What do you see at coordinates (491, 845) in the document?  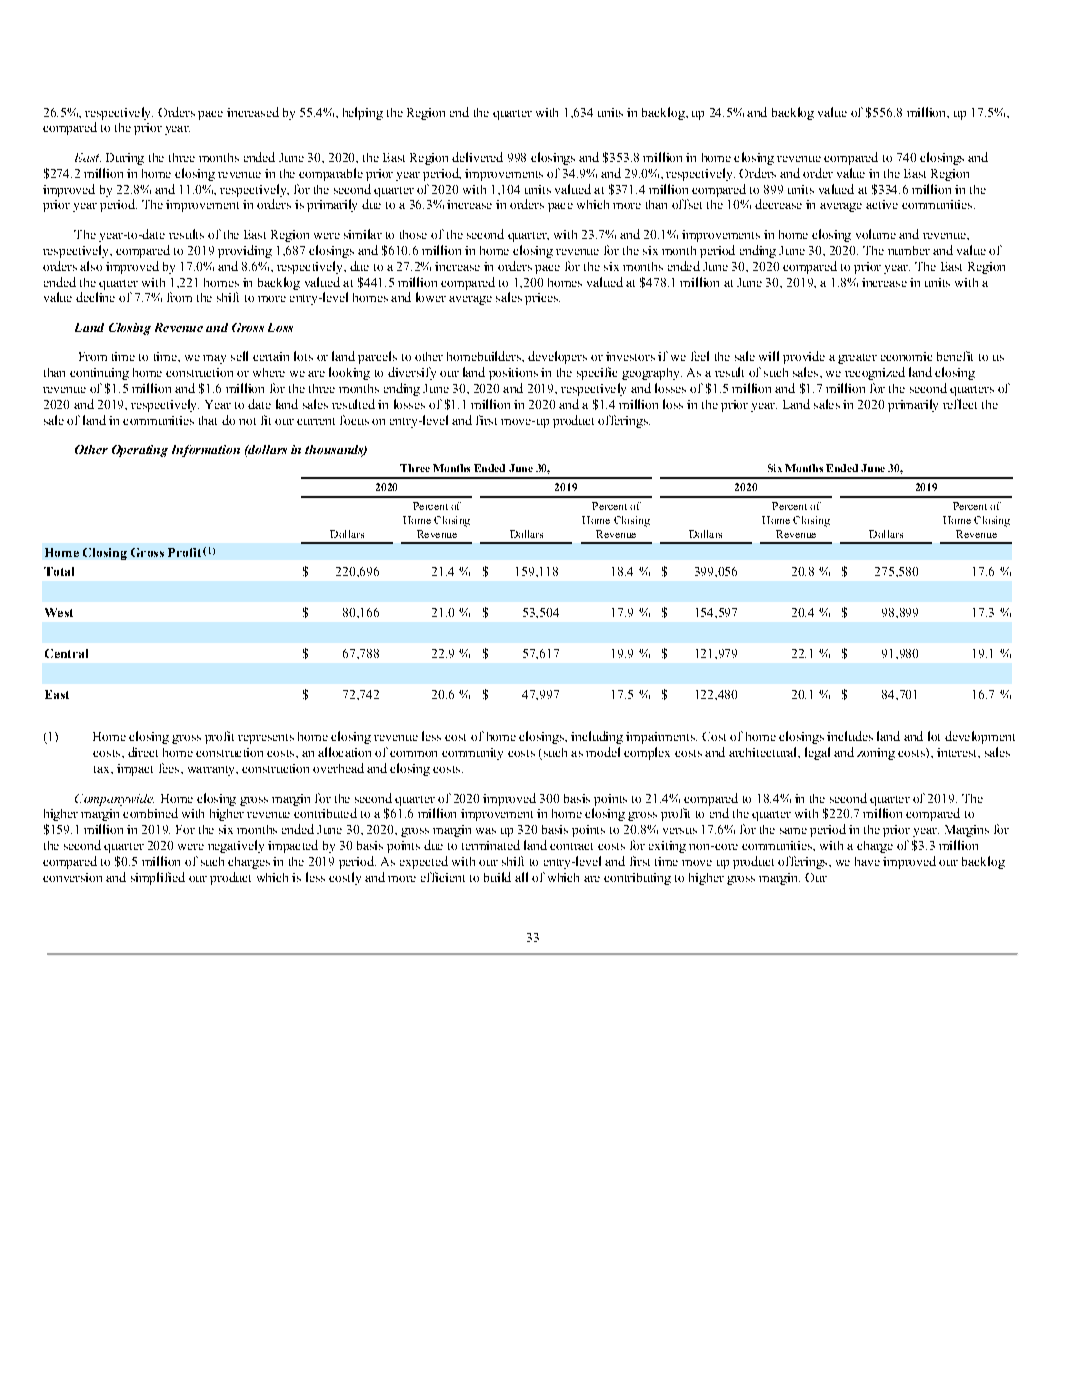 I see `terminated` at bounding box center [491, 845].
